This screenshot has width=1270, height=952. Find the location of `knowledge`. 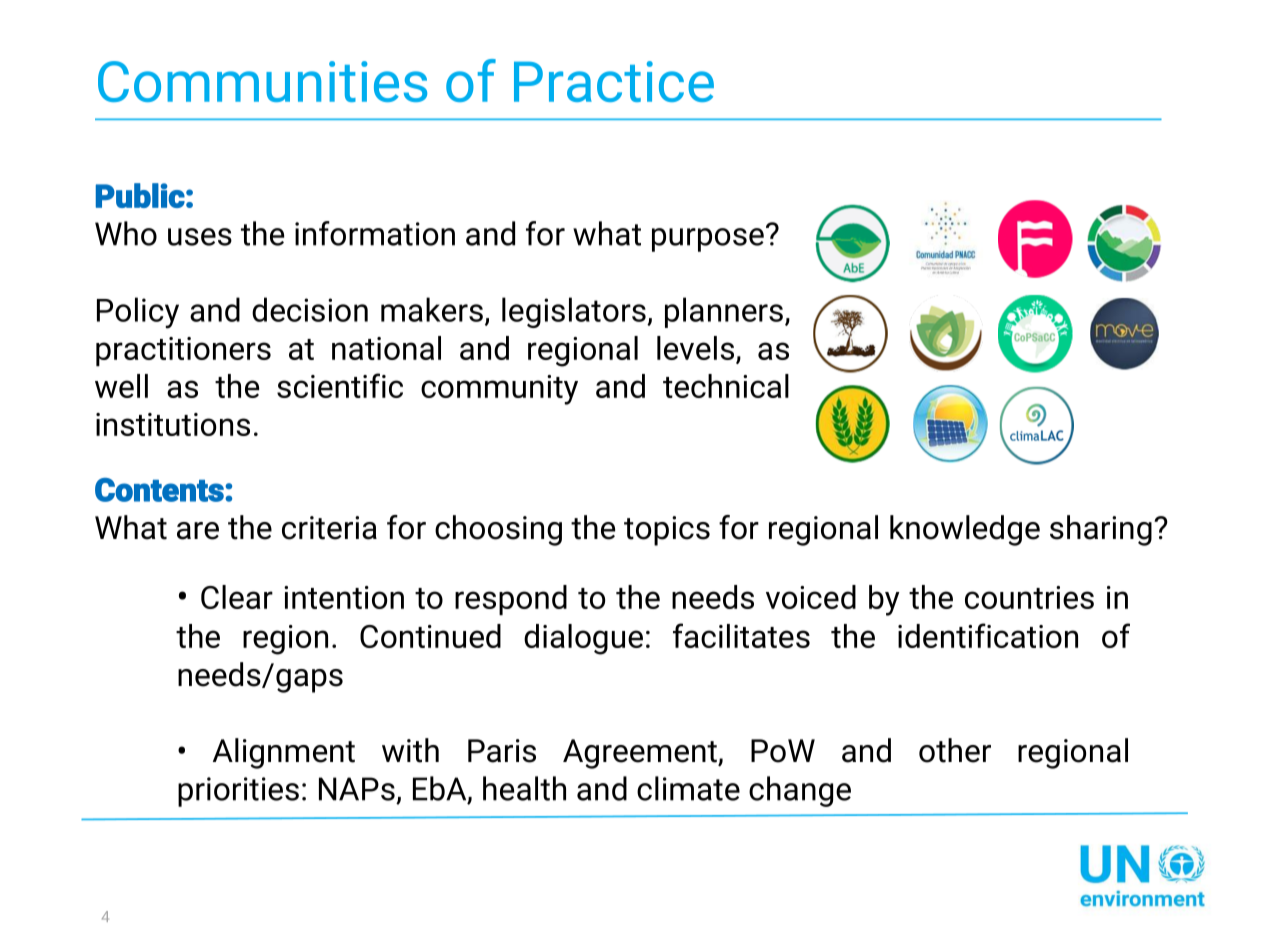

knowledge is located at coordinates (965, 530).
